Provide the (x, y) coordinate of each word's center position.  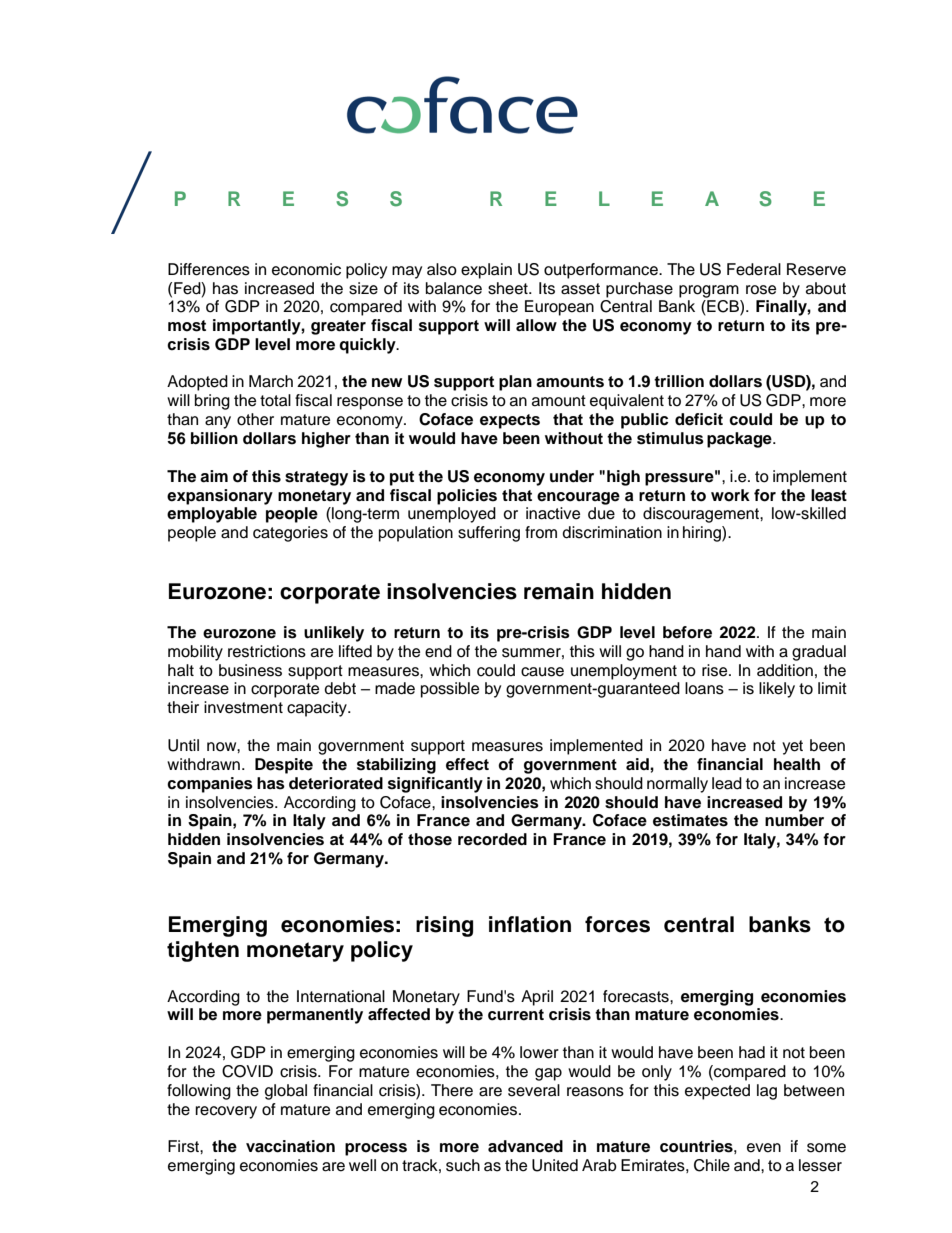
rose (761, 290)
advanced (525, 1146)
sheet (509, 288)
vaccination (290, 1146)
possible (450, 690)
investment (243, 707)
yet (792, 747)
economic (306, 269)
